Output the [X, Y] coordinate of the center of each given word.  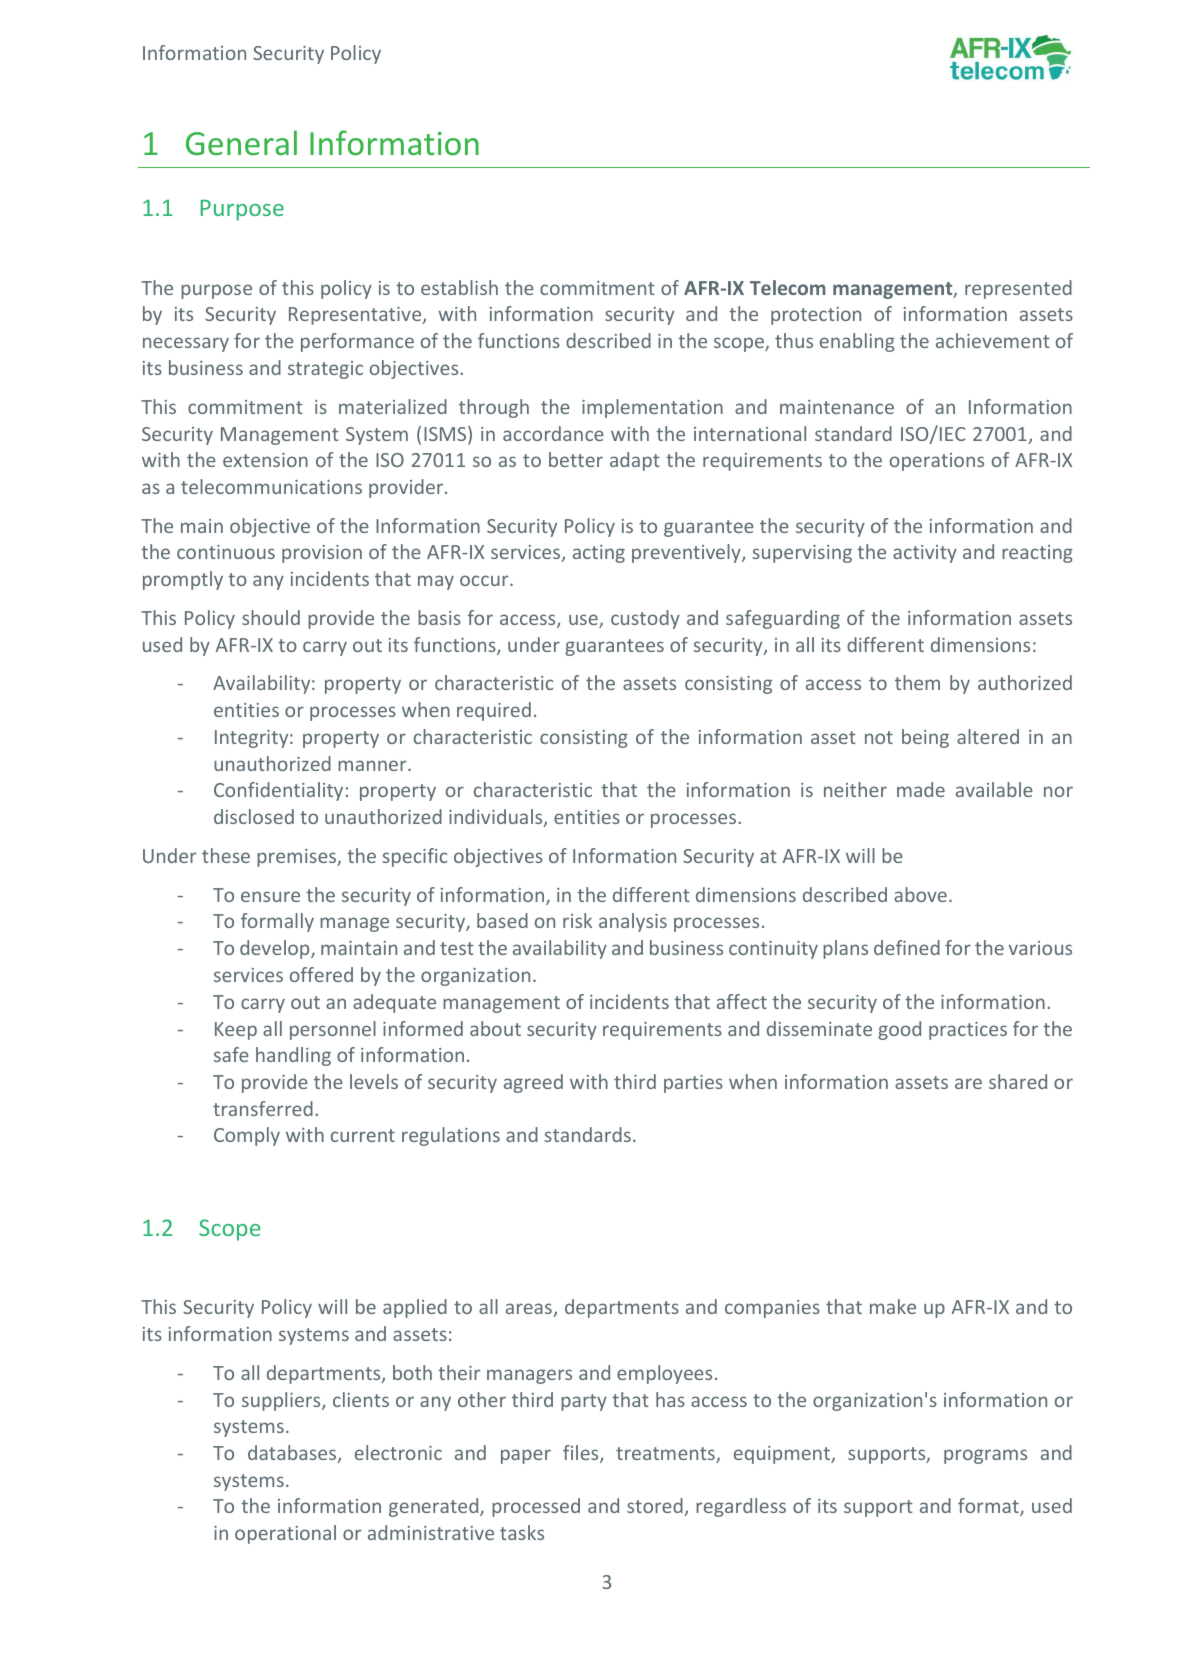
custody [645, 619]
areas [530, 1310]
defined [907, 947]
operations [937, 462]
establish [459, 287]
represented [1018, 289]
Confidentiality [278, 791]
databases [293, 1454]
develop [276, 949]
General [241, 142]
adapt [635, 461]
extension [265, 460]
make [893, 1306]
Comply [247, 1136]
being [925, 738]
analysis [633, 922]
